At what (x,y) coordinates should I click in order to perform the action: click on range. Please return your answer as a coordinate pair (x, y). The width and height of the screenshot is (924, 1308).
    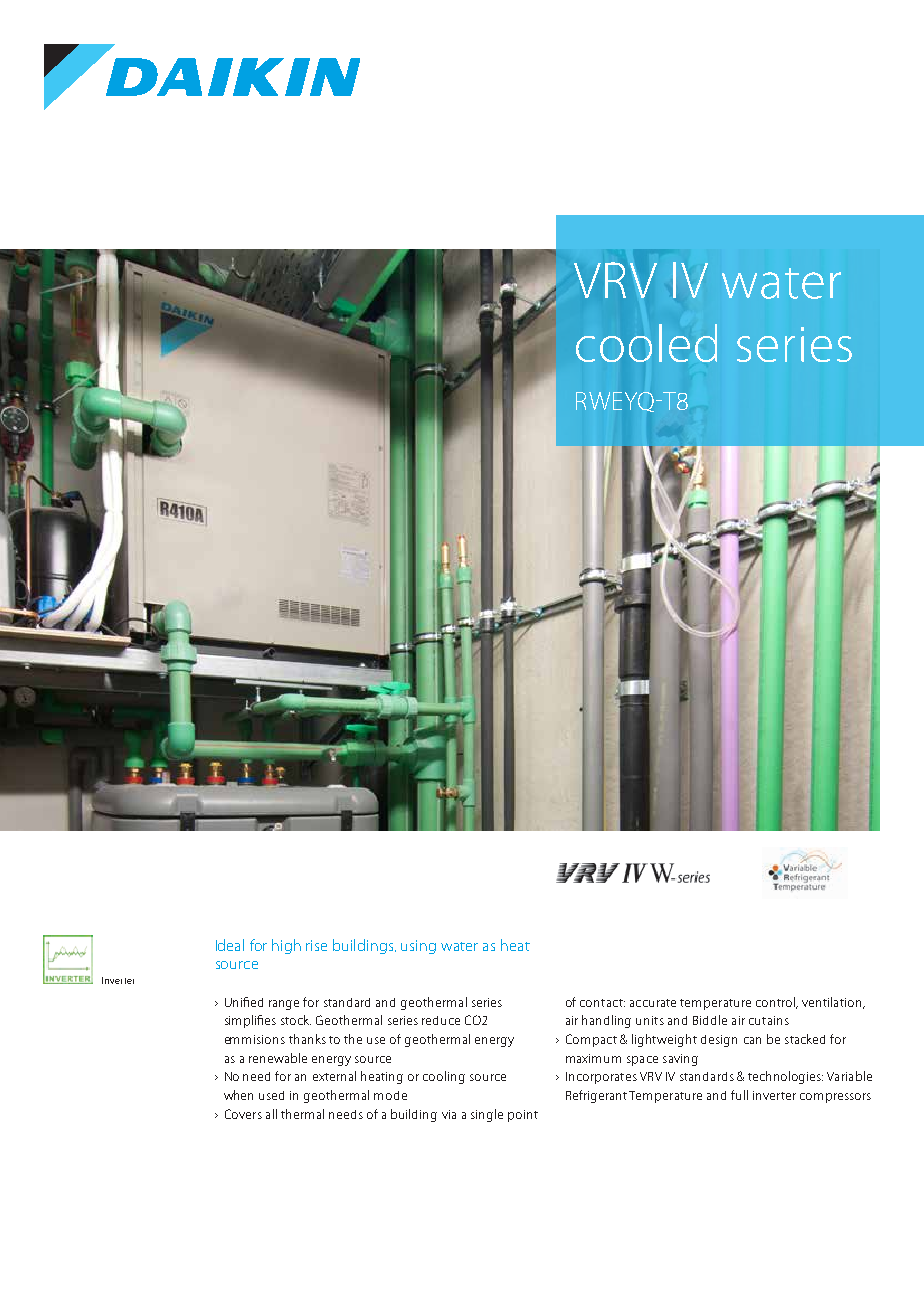
    Looking at the image, I should click on (284, 1005).
